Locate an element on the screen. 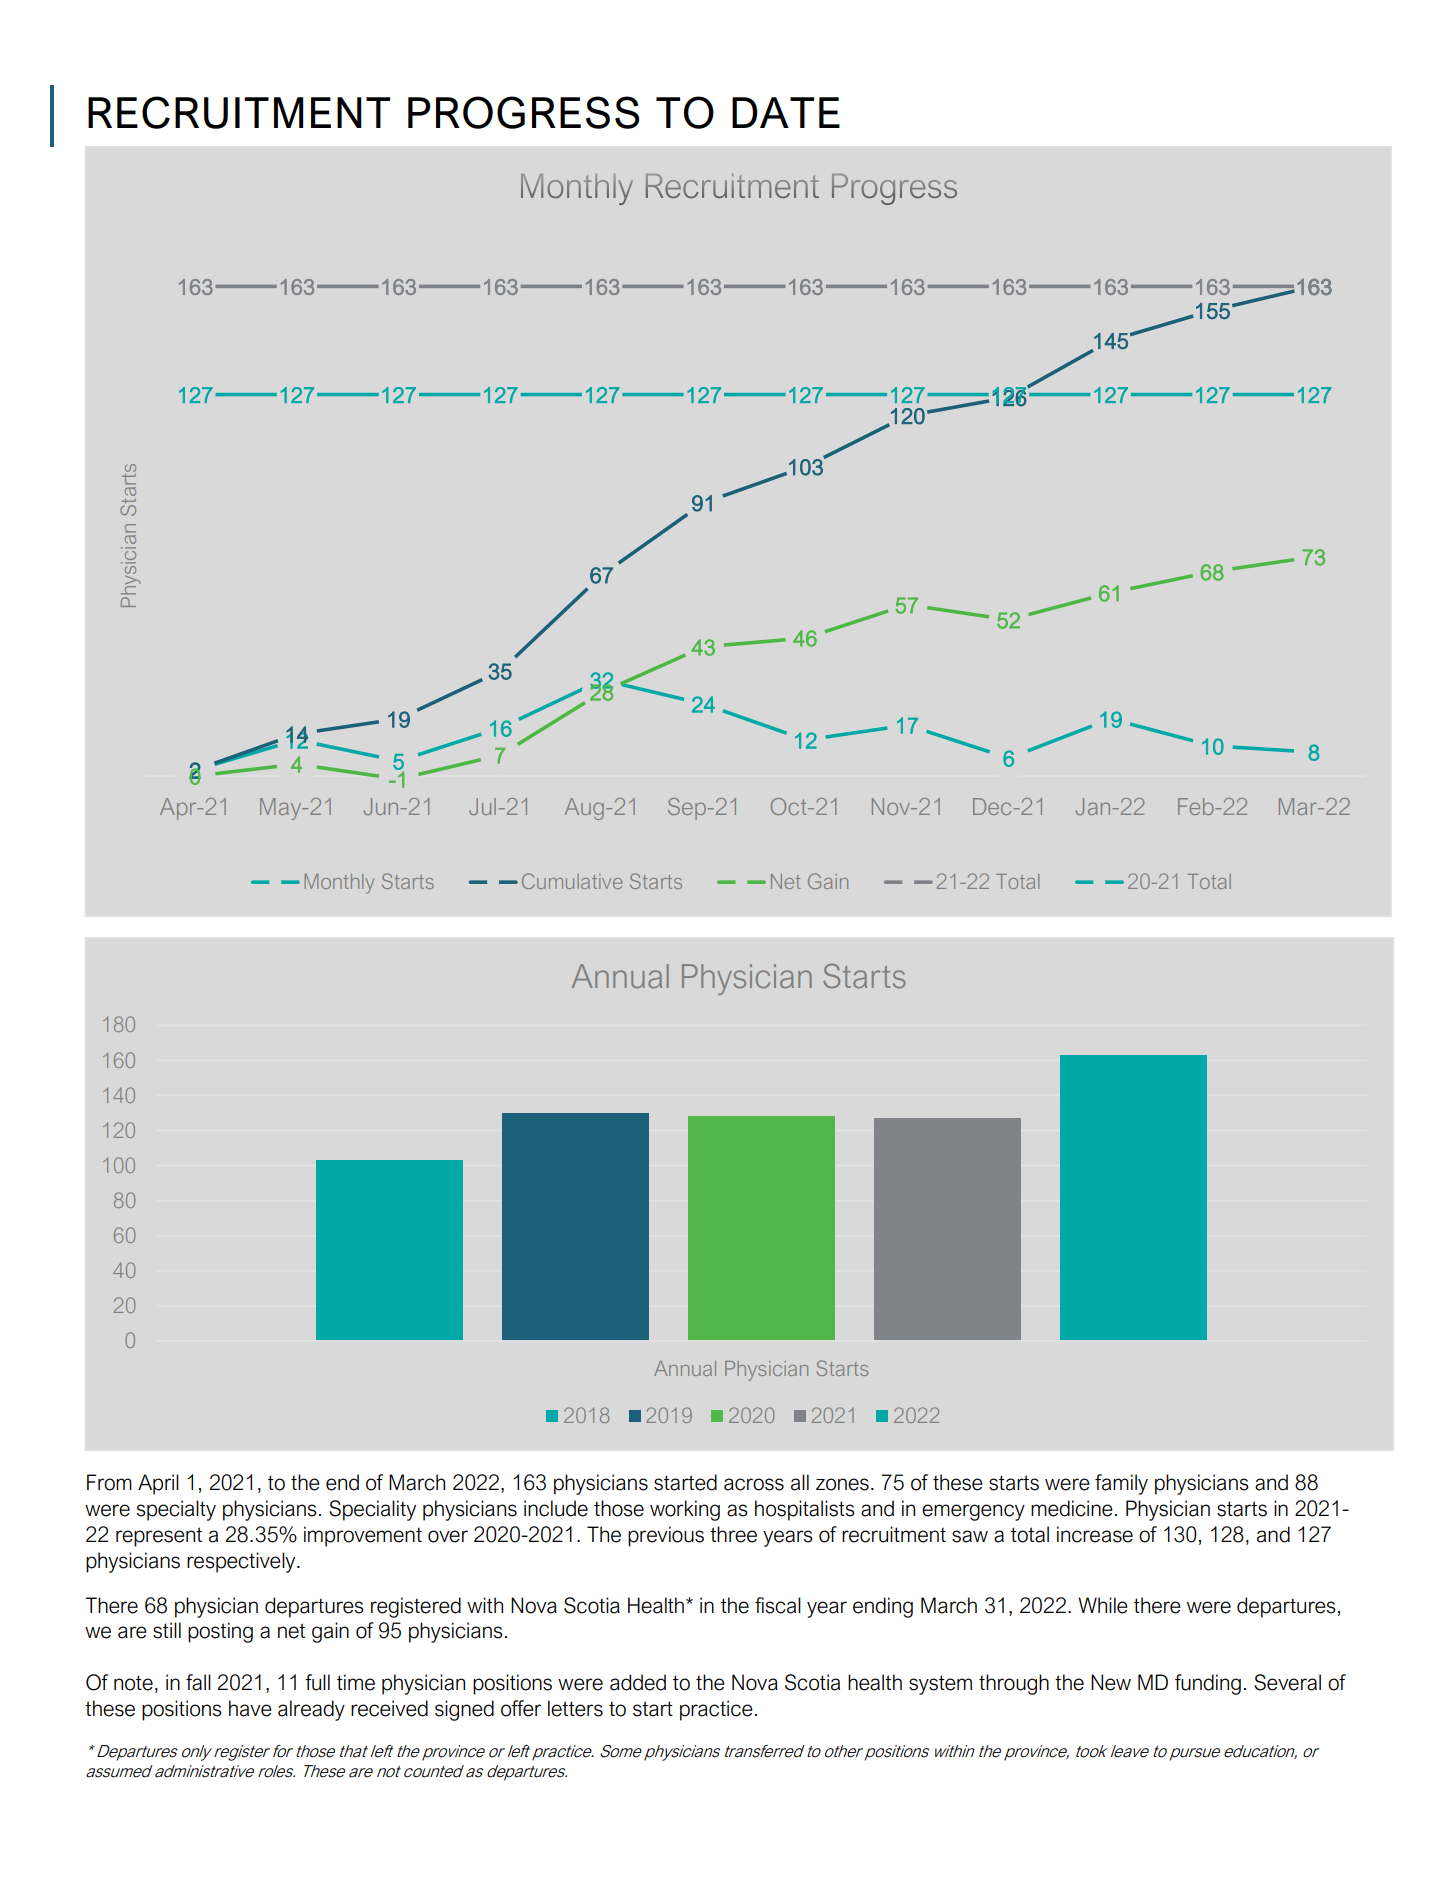  Monthly is located at coordinates (339, 884).
